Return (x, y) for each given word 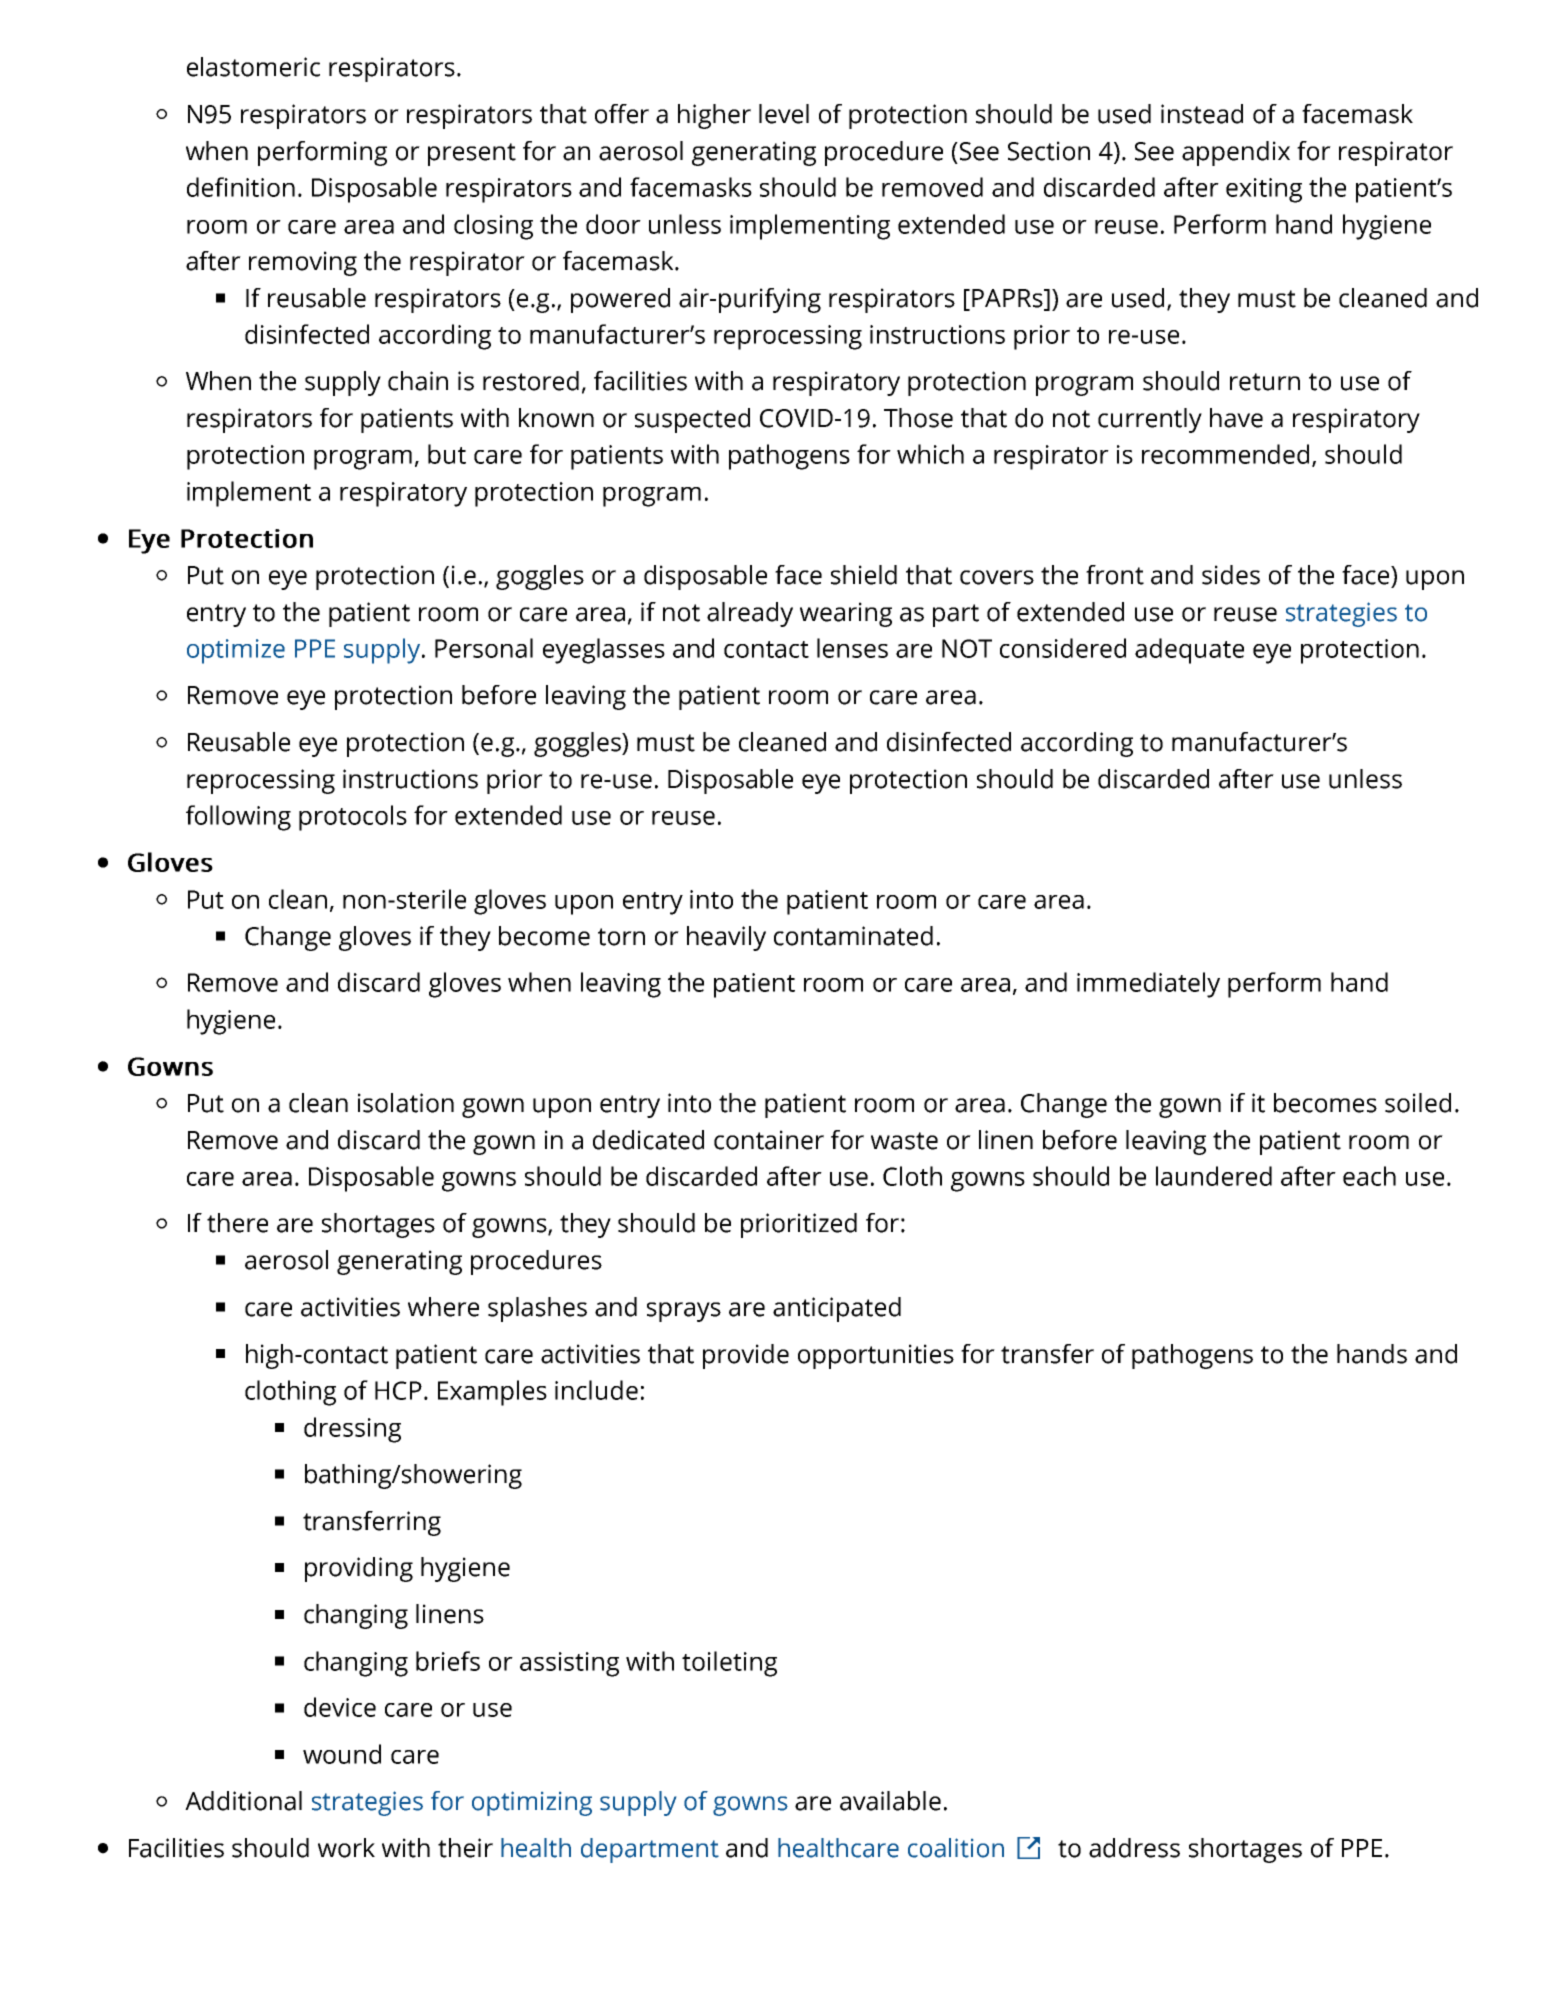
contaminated (853, 936)
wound (342, 1754)
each (1369, 1176)
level (784, 114)
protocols (353, 818)
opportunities (876, 1356)
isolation (406, 1103)
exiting (1264, 190)
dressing (352, 1430)
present (472, 154)
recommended (1225, 454)
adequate (1189, 651)
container (769, 1140)
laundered (1214, 1176)
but (447, 454)
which (930, 454)
